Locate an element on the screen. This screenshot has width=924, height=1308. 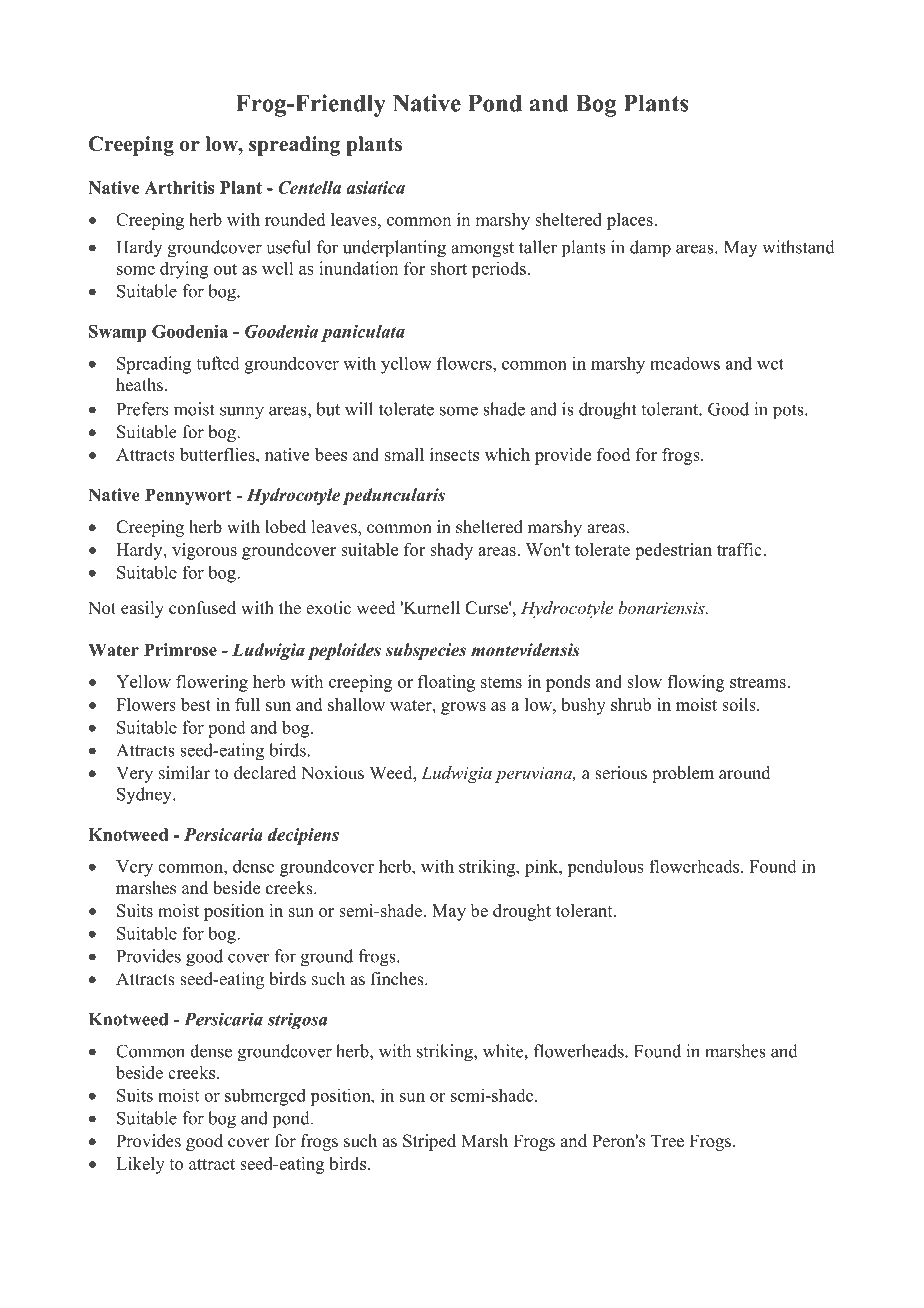
amongst is located at coordinates (482, 250).
